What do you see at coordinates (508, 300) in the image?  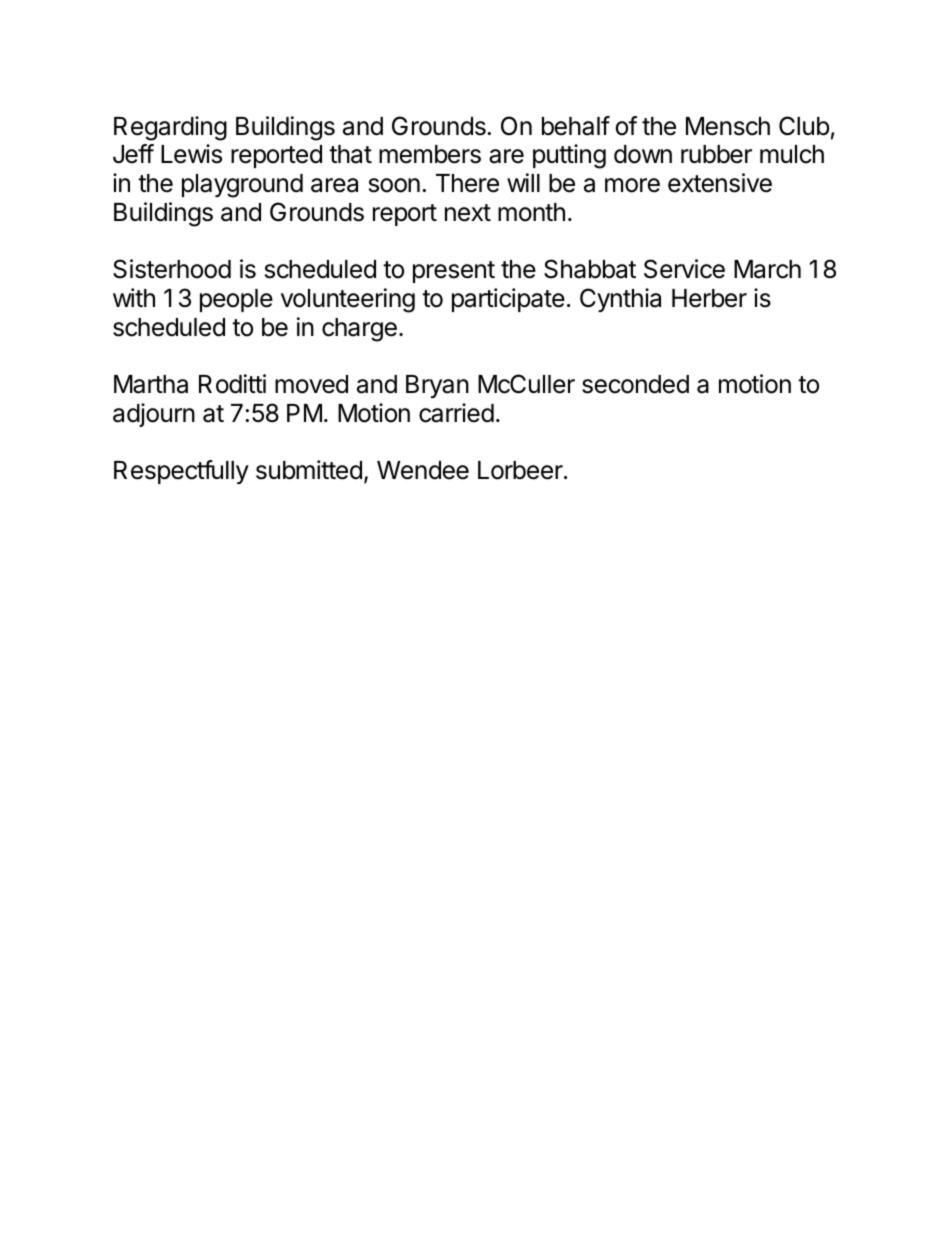 I see `participate` at bounding box center [508, 300].
